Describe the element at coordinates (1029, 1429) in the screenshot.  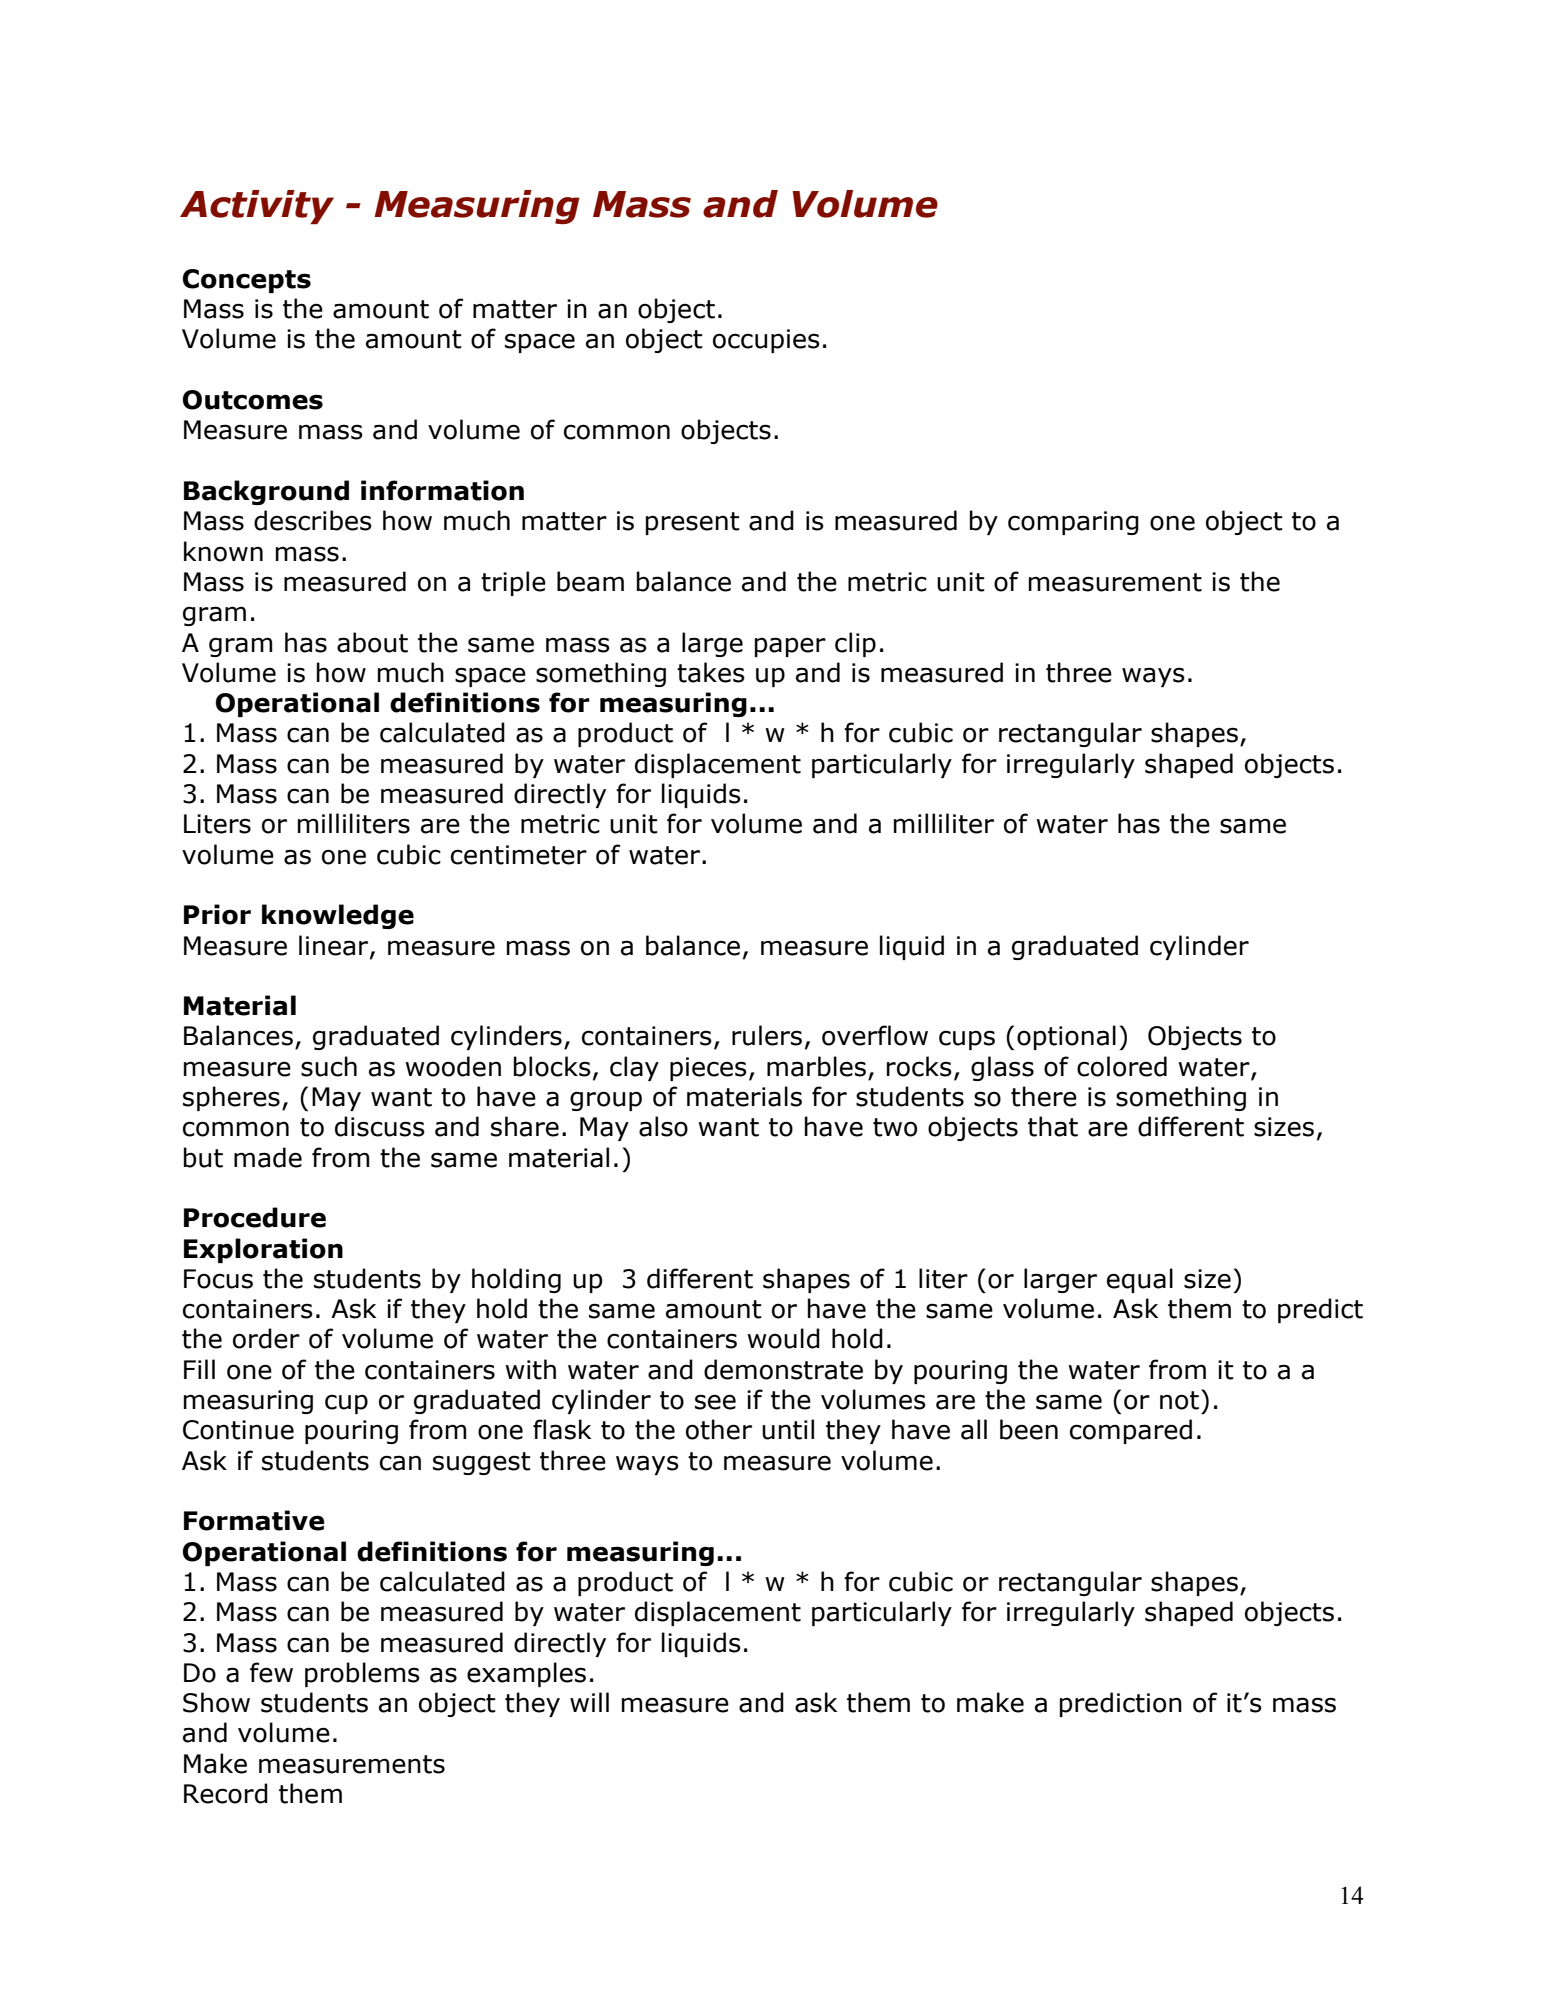
I see `been` at that location.
